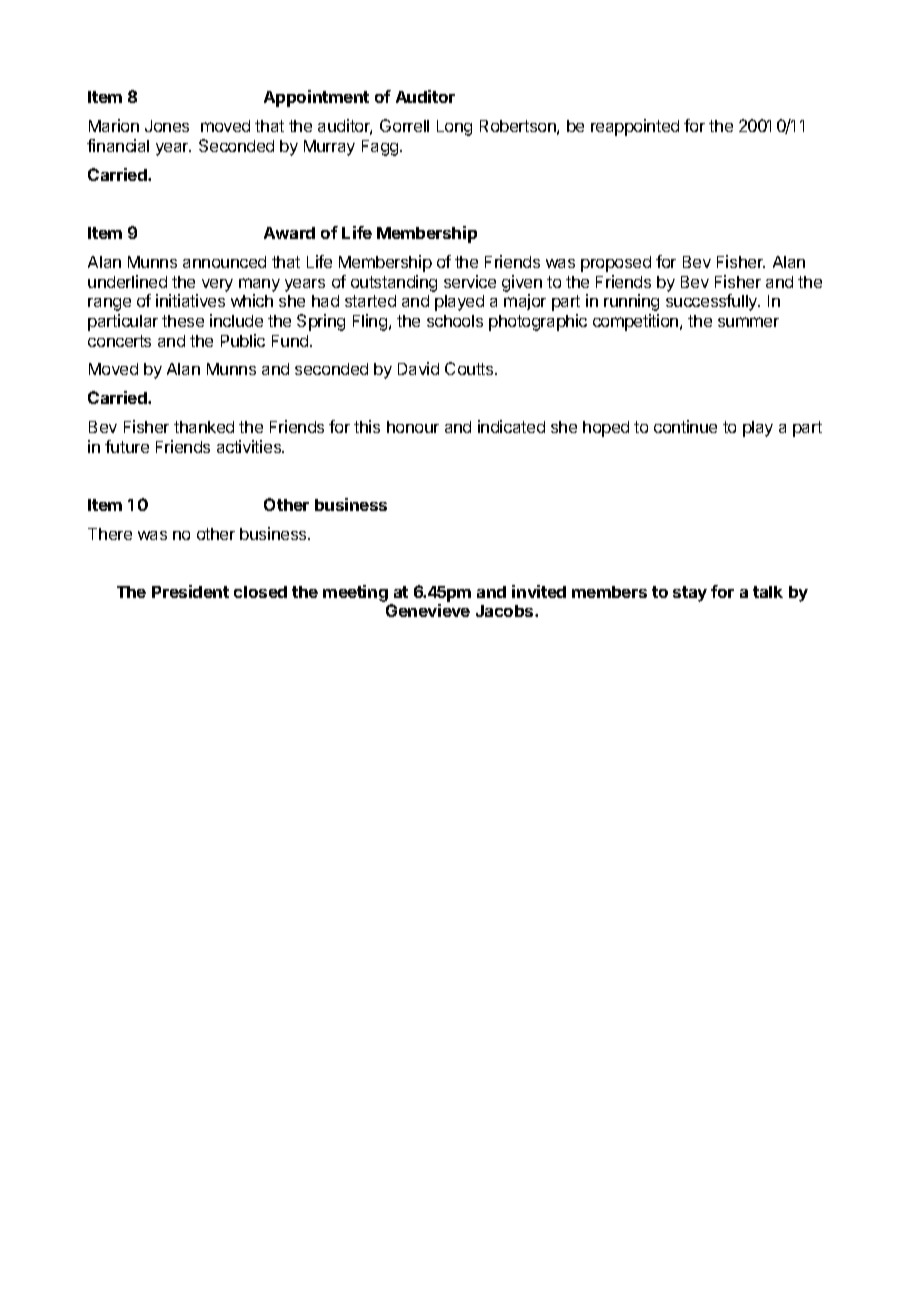 The image size is (924, 1308). I want to click on Long, so click(454, 128).
